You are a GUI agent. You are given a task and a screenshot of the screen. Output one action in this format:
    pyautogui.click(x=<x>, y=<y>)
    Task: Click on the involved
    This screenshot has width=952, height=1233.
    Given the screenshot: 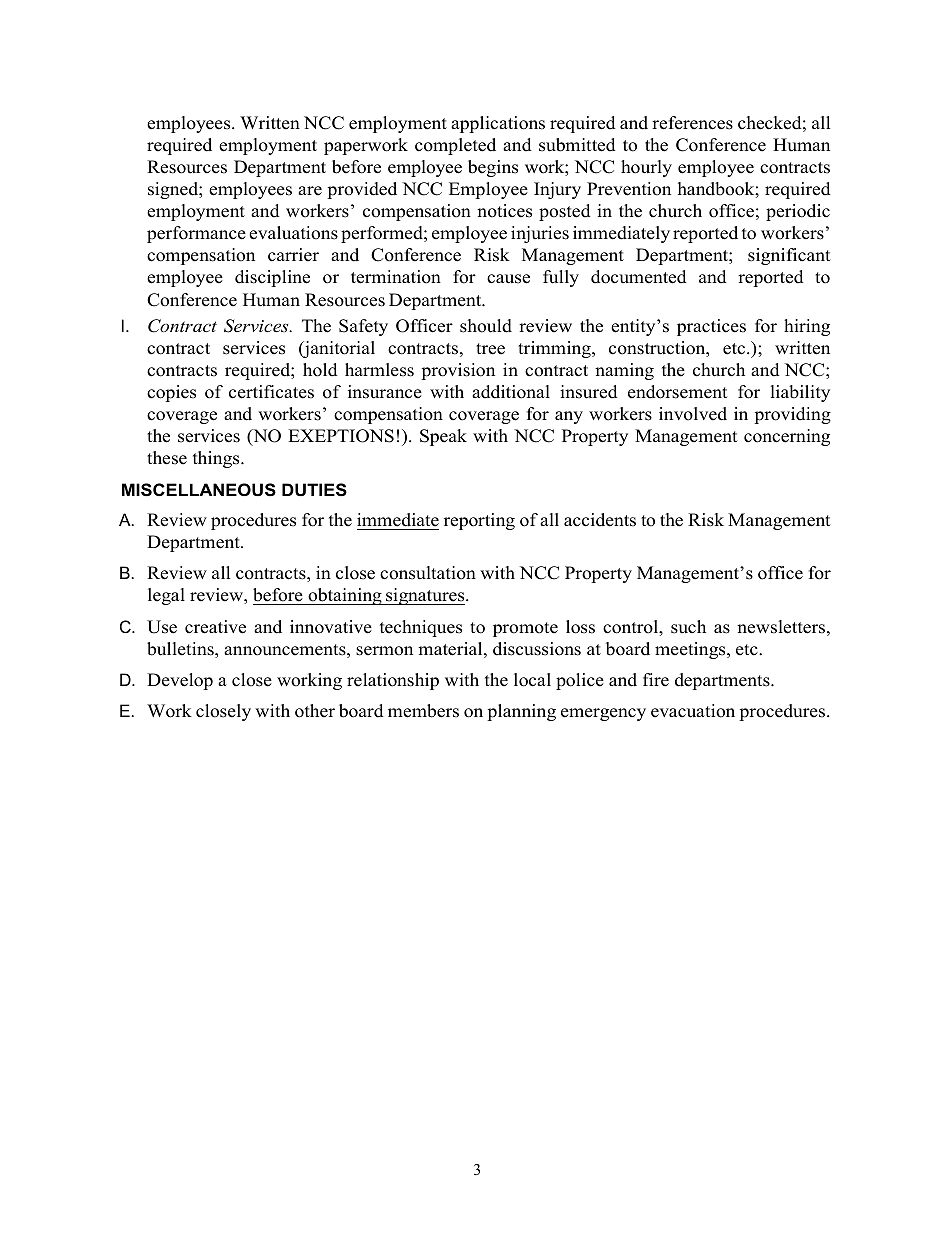 What is the action you would take?
    pyautogui.click(x=693, y=414)
